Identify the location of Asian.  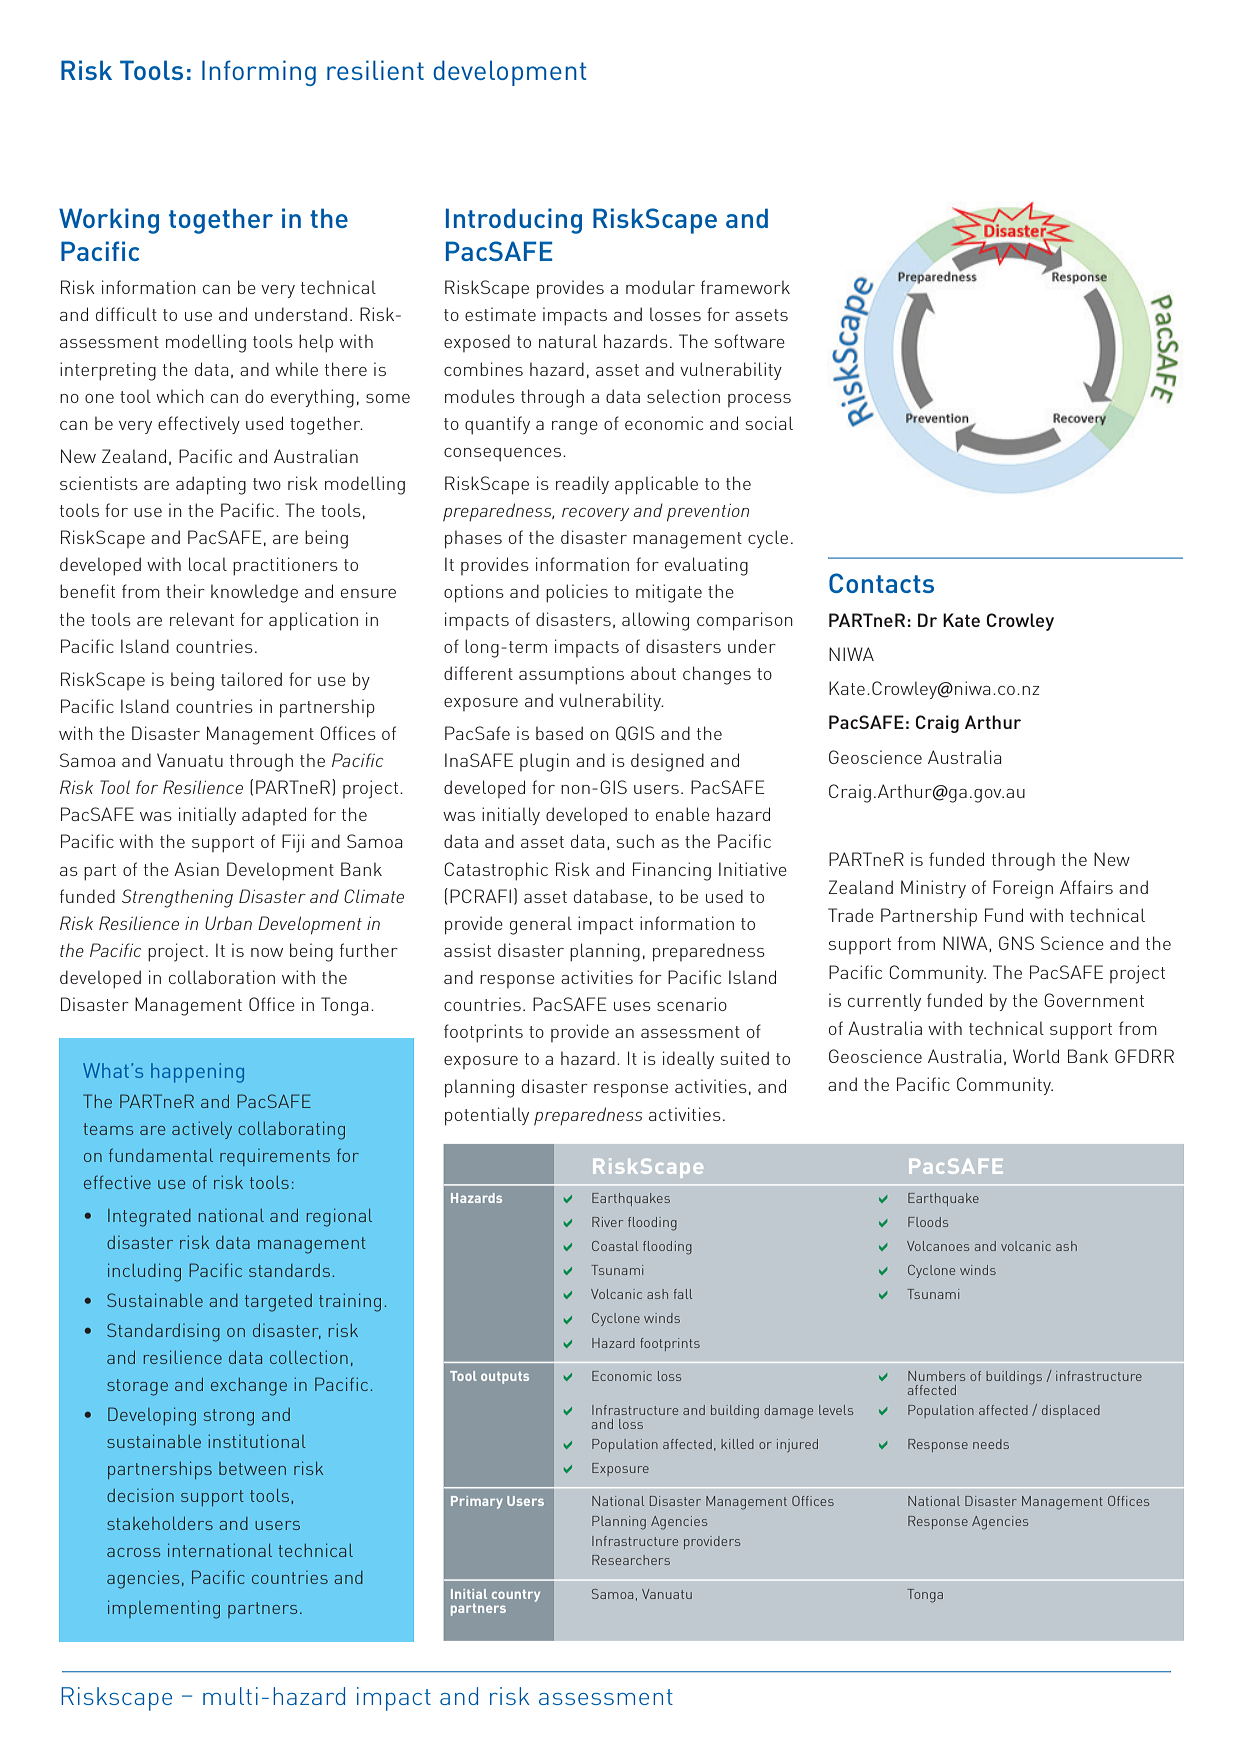
(196, 869).
